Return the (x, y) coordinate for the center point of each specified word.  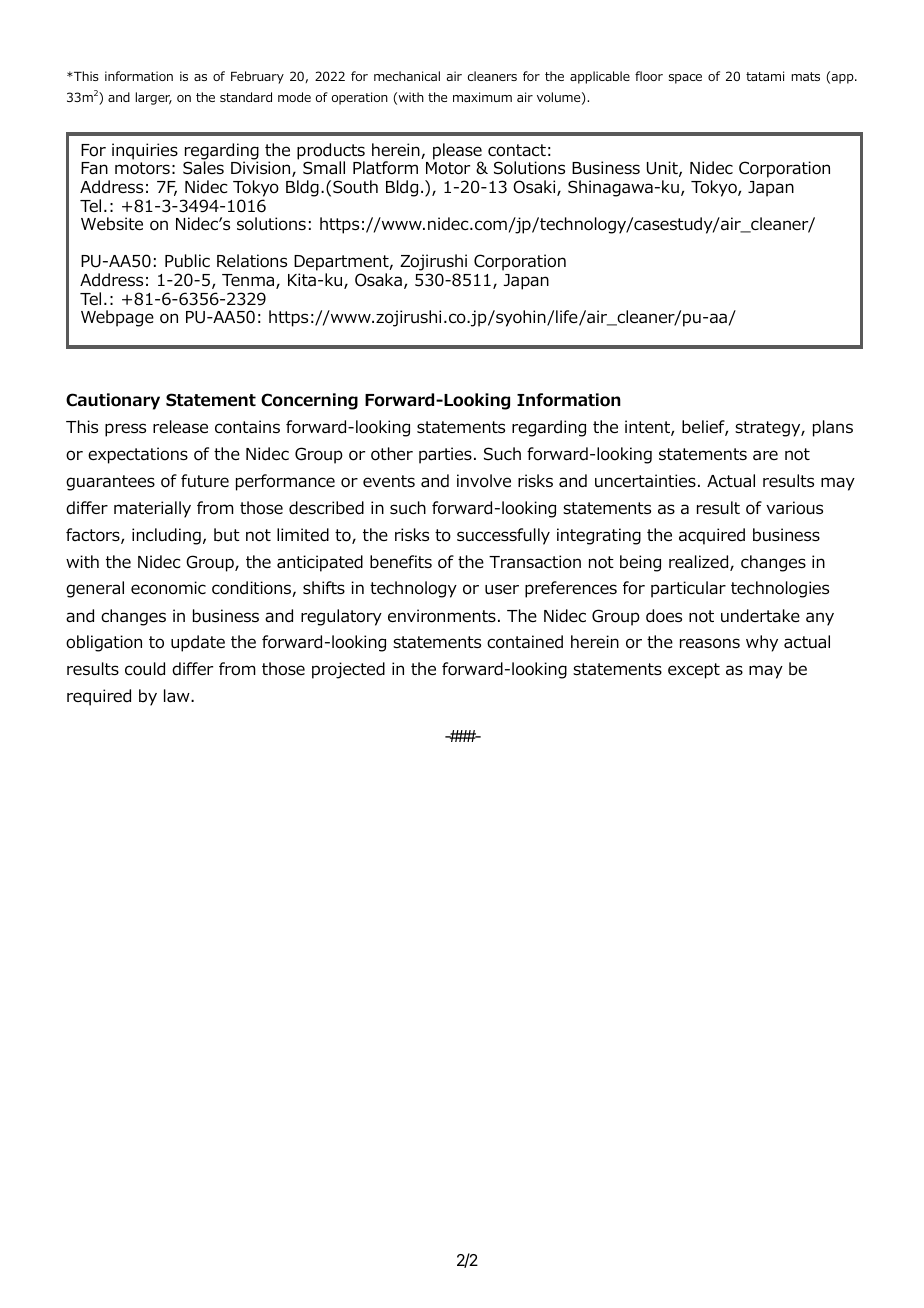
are (765, 455)
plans (833, 428)
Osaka (378, 280)
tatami (765, 76)
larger (154, 98)
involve (484, 481)
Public (187, 261)
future (205, 480)
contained (525, 642)
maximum (482, 97)
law (178, 696)
